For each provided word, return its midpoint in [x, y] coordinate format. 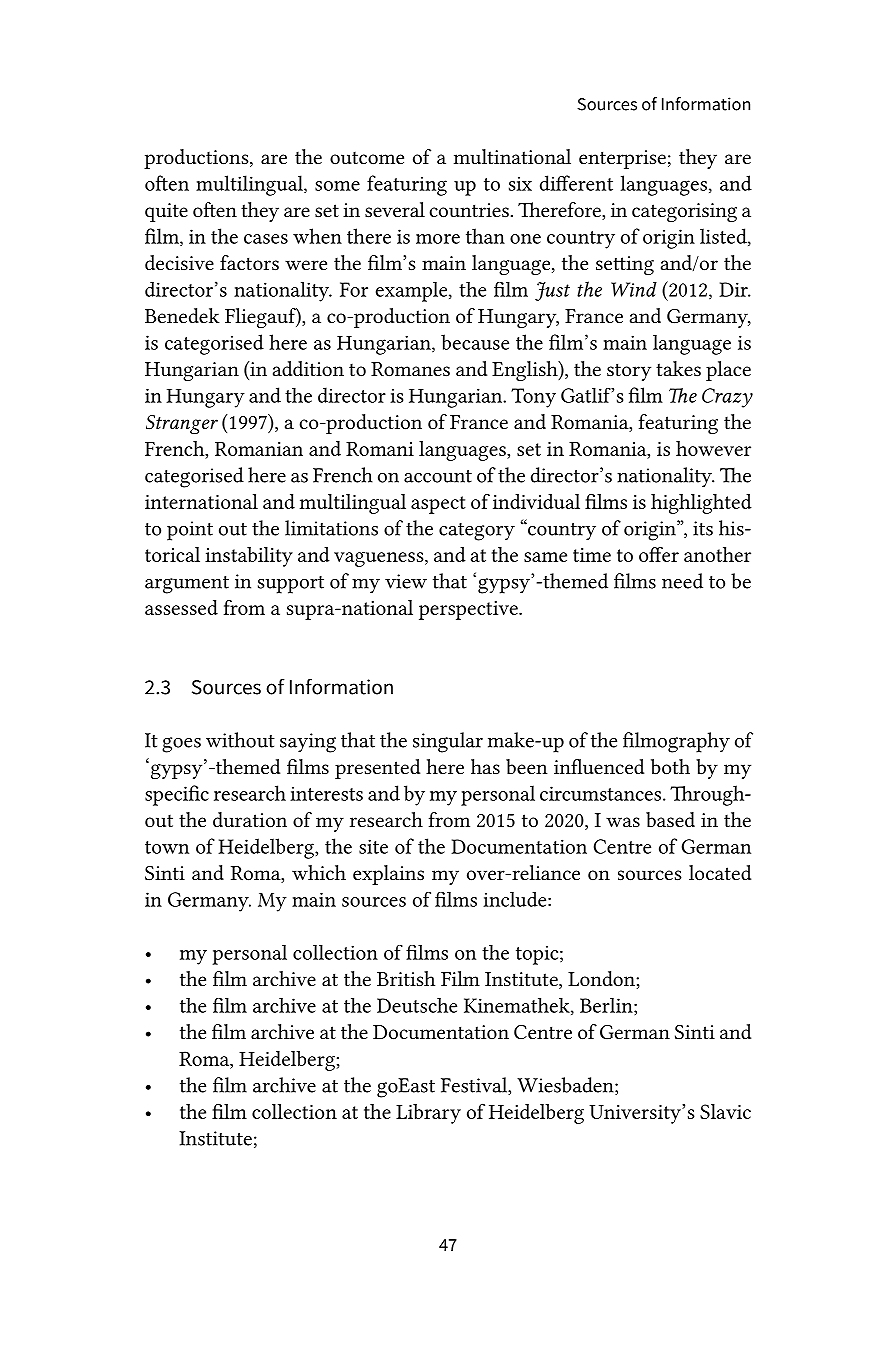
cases [266, 239]
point [190, 531]
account [438, 476]
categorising [684, 212]
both [670, 766]
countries [469, 210]
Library [428, 1114]
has [485, 766]
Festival [475, 1086]
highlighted [701, 504]
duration [250, 819]
